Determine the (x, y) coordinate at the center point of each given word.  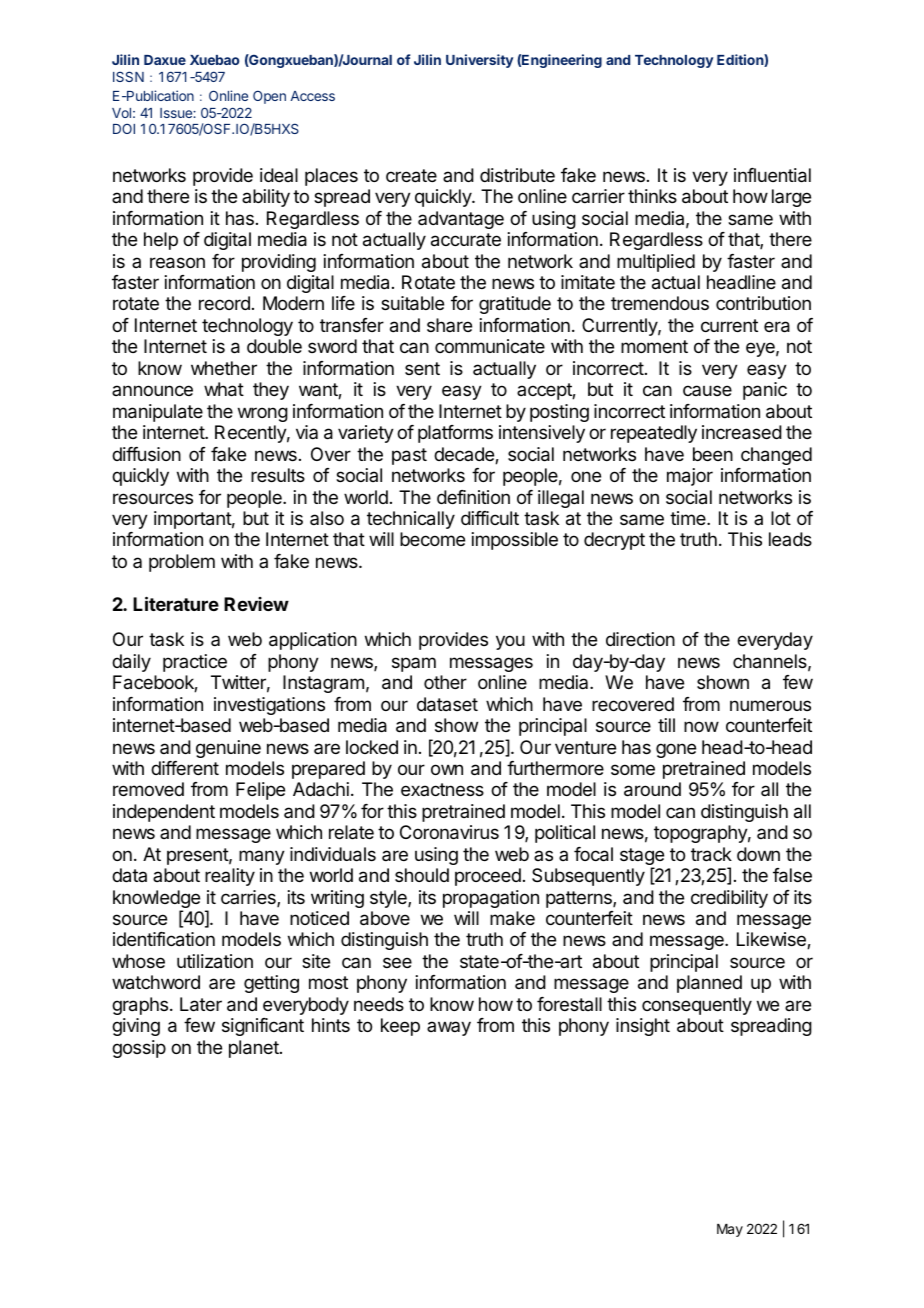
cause (707, 390)
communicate (490, 346)
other (445, 682)
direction (640, 639)
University (479, 61)
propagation (491, 899)
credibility (729, 899)
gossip (139, 1049)
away (449, 1028)
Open (269, 97)
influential (772, 175)
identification (164, 939)
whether (224, 368)
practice (195, 663)
